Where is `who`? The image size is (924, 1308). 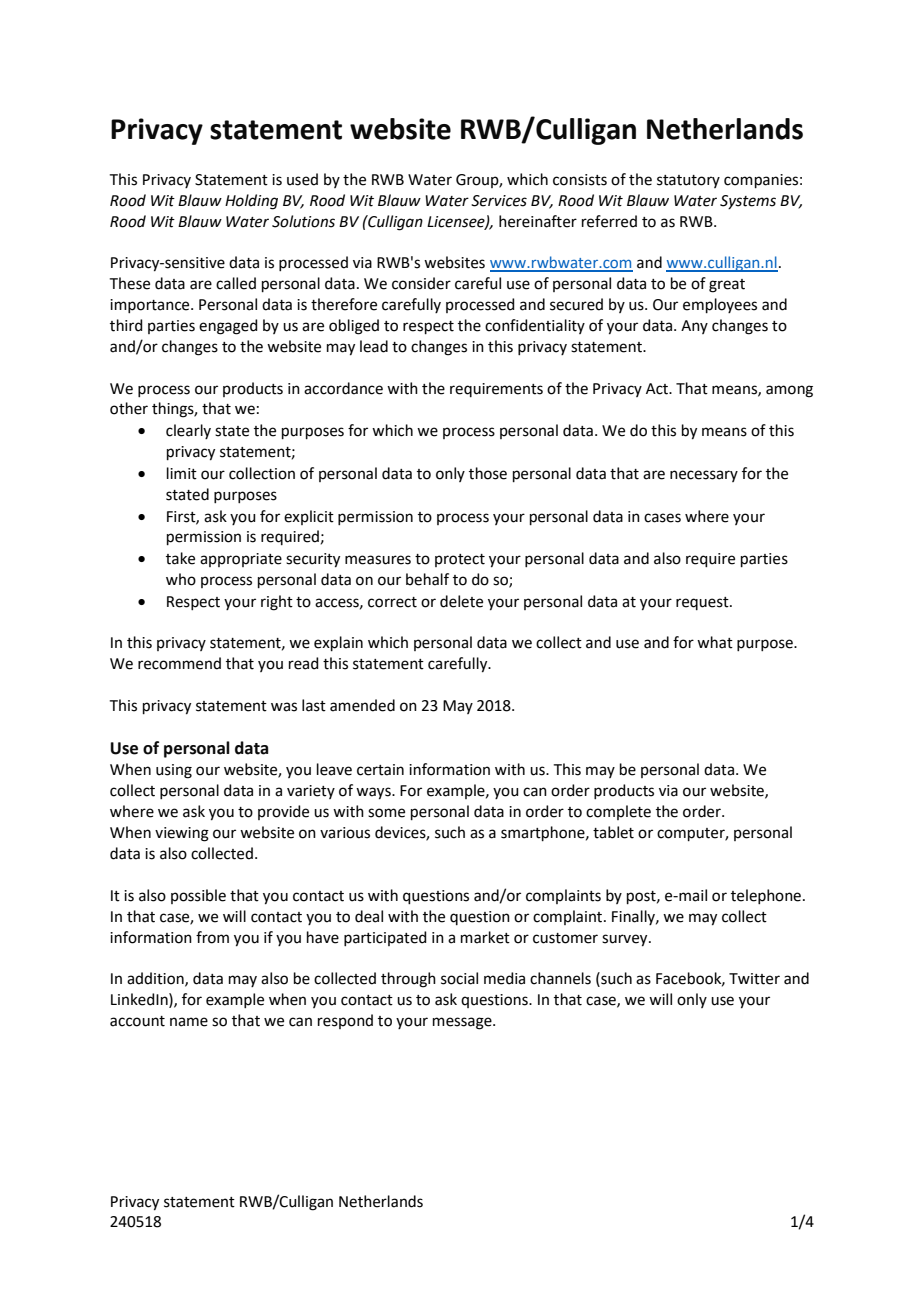
who is located at coordinates (181, 579).
